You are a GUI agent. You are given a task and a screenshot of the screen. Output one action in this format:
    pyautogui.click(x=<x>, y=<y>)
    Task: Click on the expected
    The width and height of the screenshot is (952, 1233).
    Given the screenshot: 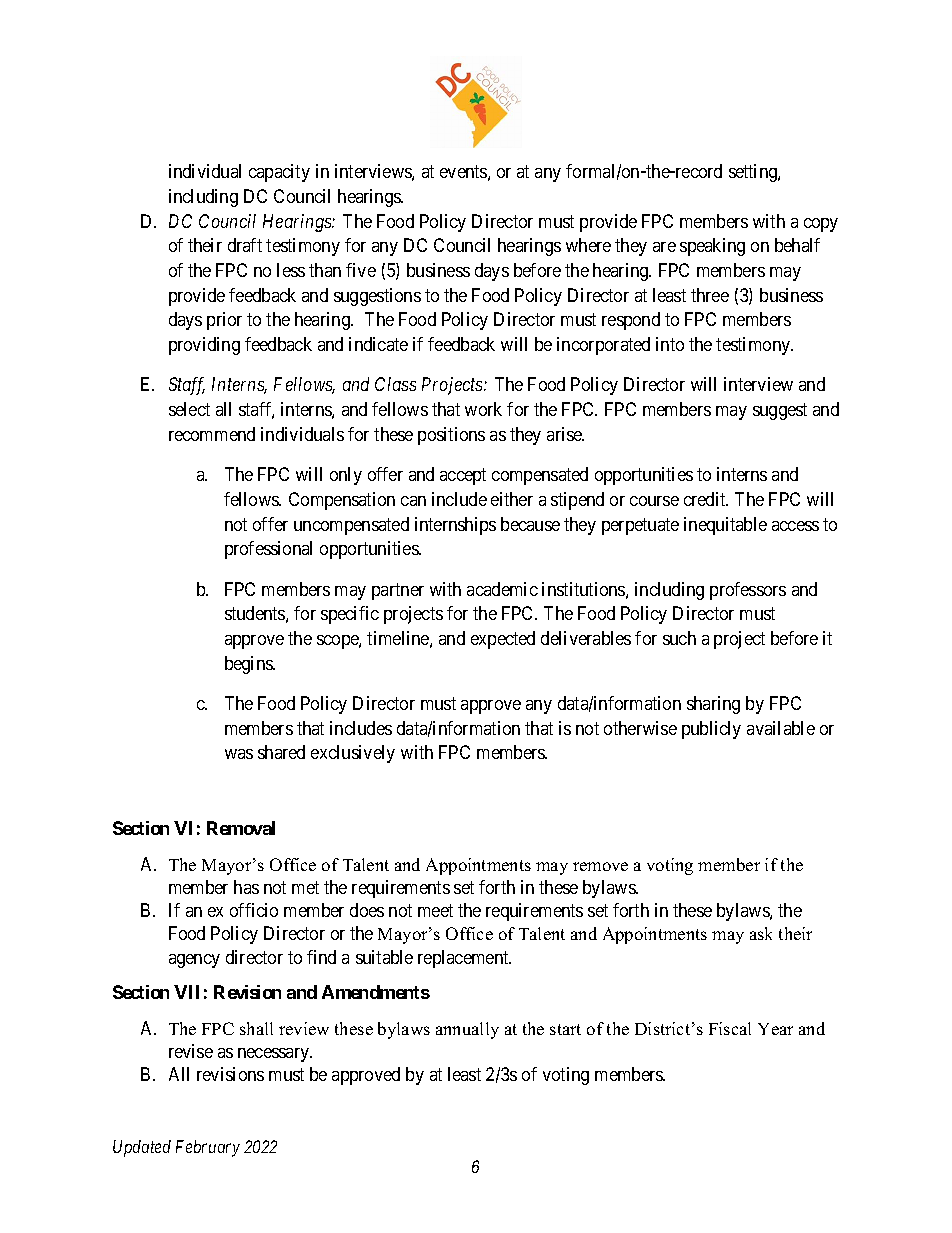 What is the action you would take?
    pyautogui.click(x=503, y=640)
